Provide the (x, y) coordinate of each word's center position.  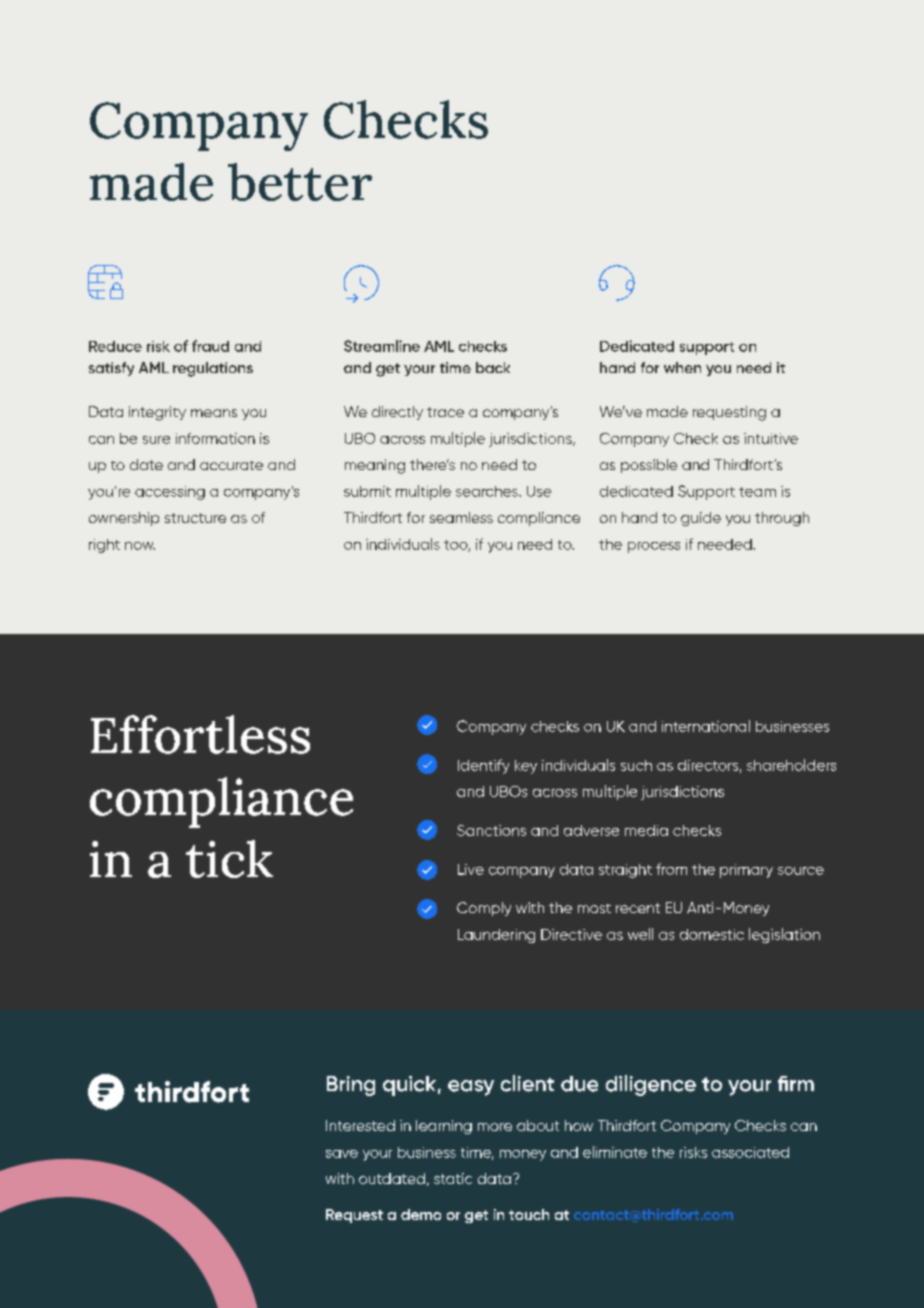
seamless (461, 517)
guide (701, 519)
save (342, 1154)
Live (471, 869)
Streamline (382, 346)
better (300, 182)
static (453, 1178)
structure (195, 518)
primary (746, 871)
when (682, 367)
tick (229, 859)
